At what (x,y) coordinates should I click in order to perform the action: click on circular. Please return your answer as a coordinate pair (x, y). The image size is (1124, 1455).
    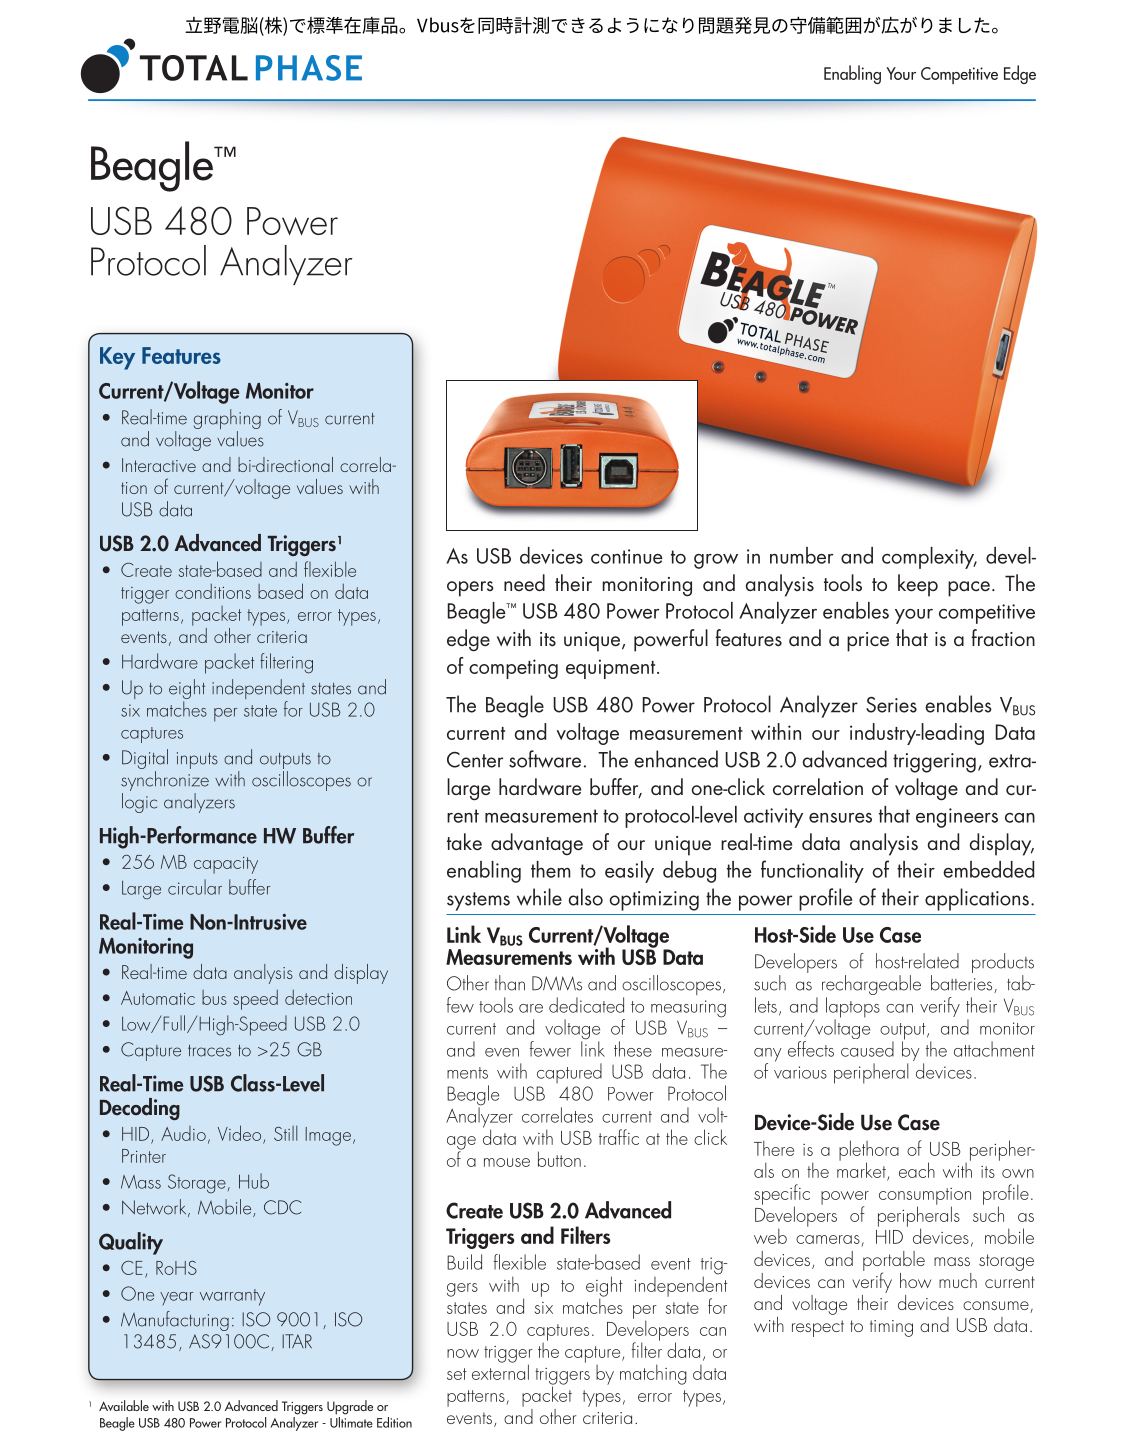
    Looking at the image, I should click on (195, 887).
